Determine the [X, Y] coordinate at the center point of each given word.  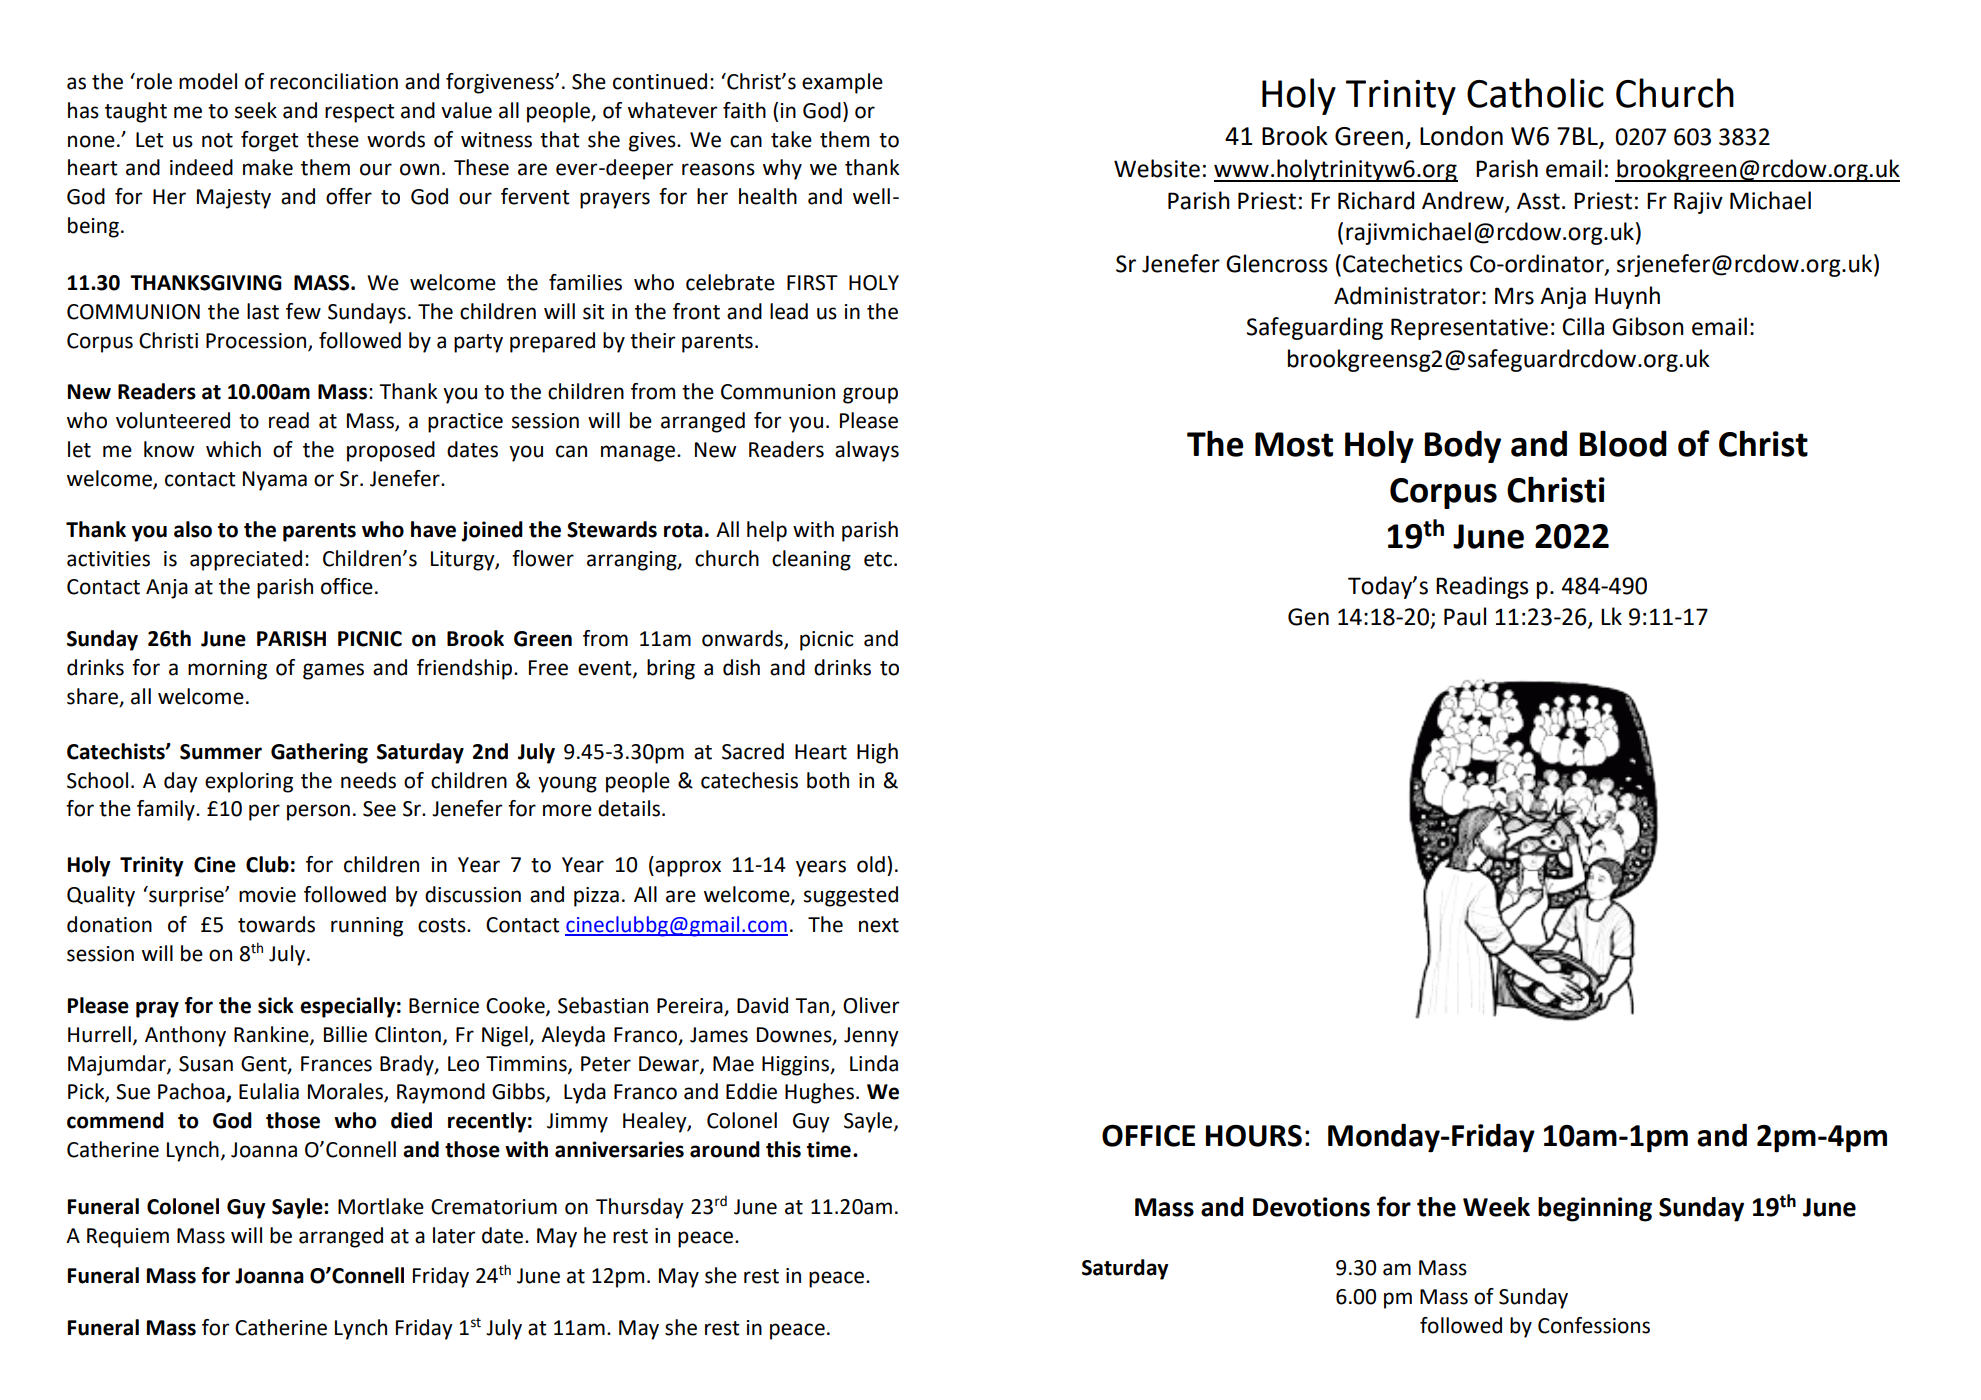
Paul [1465, 616]
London [1461, 136]
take [791, 139]
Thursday [640, 1208]
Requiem [128, 1238]
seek [256, 110]
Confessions [1594, 1325]
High [877, 753]
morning [227, 670]
